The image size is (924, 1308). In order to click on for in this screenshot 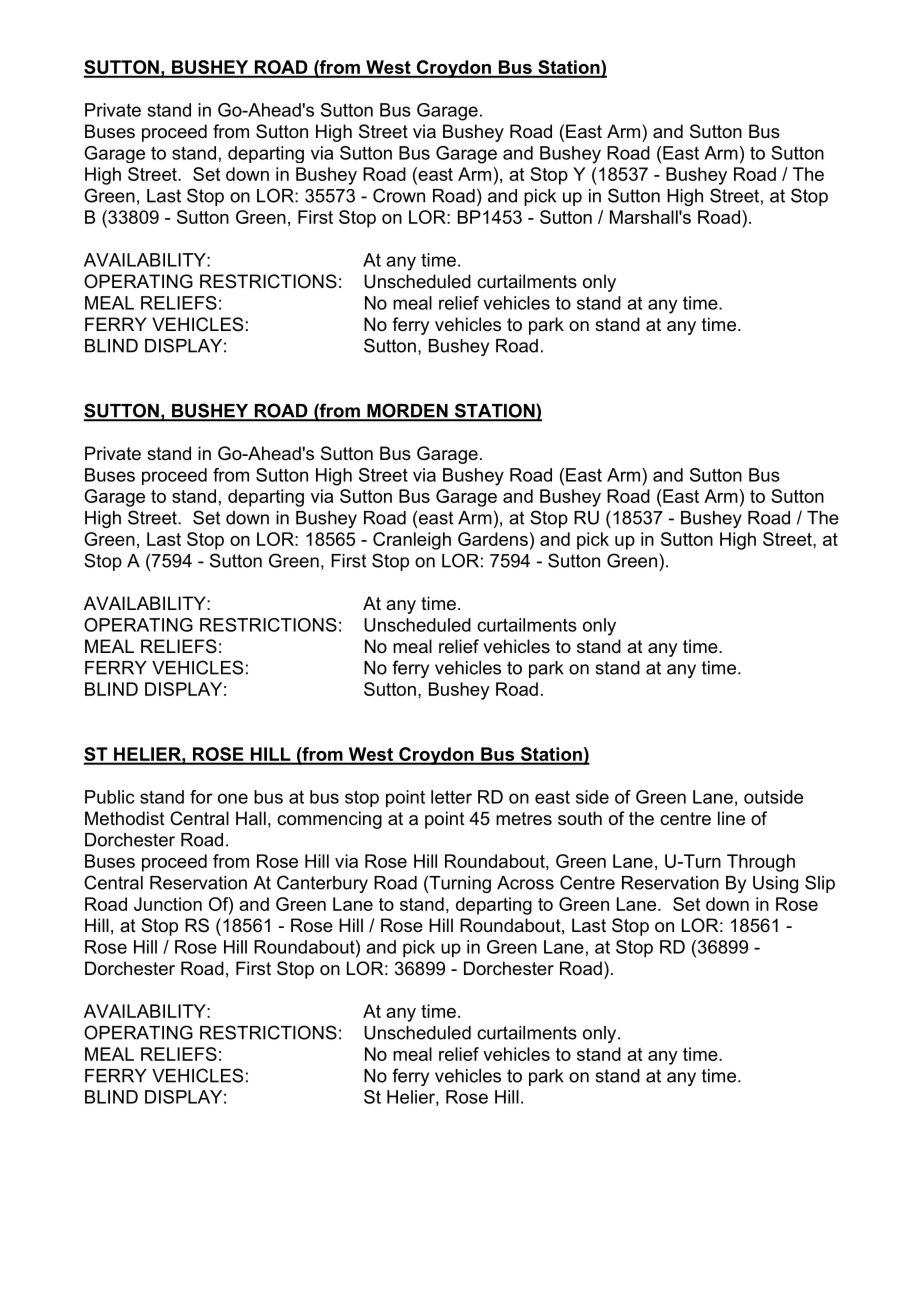, I will do `click(201, 797)`.
